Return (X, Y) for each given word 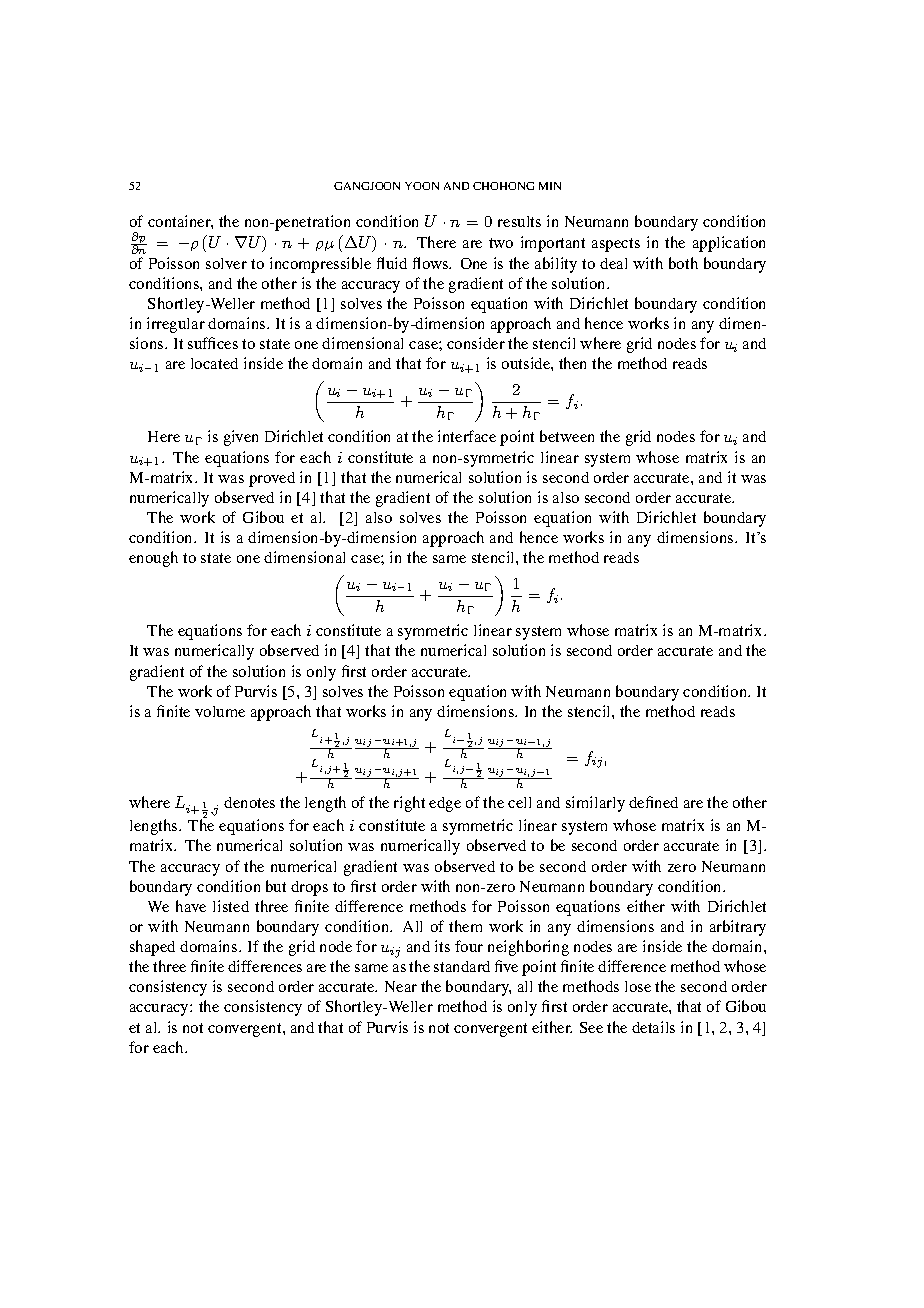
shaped (152, 948)
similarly (595, 804)
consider (476, 343)
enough (153, 559)
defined (653, 802)
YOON (422, 186)
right (409, 804)
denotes (249, 802)
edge (445, 804)
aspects (616, 245)
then (572, 363)
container (180, 222)
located (214, 363)
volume (220, 711)
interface (467, 436)
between (567, 436)
